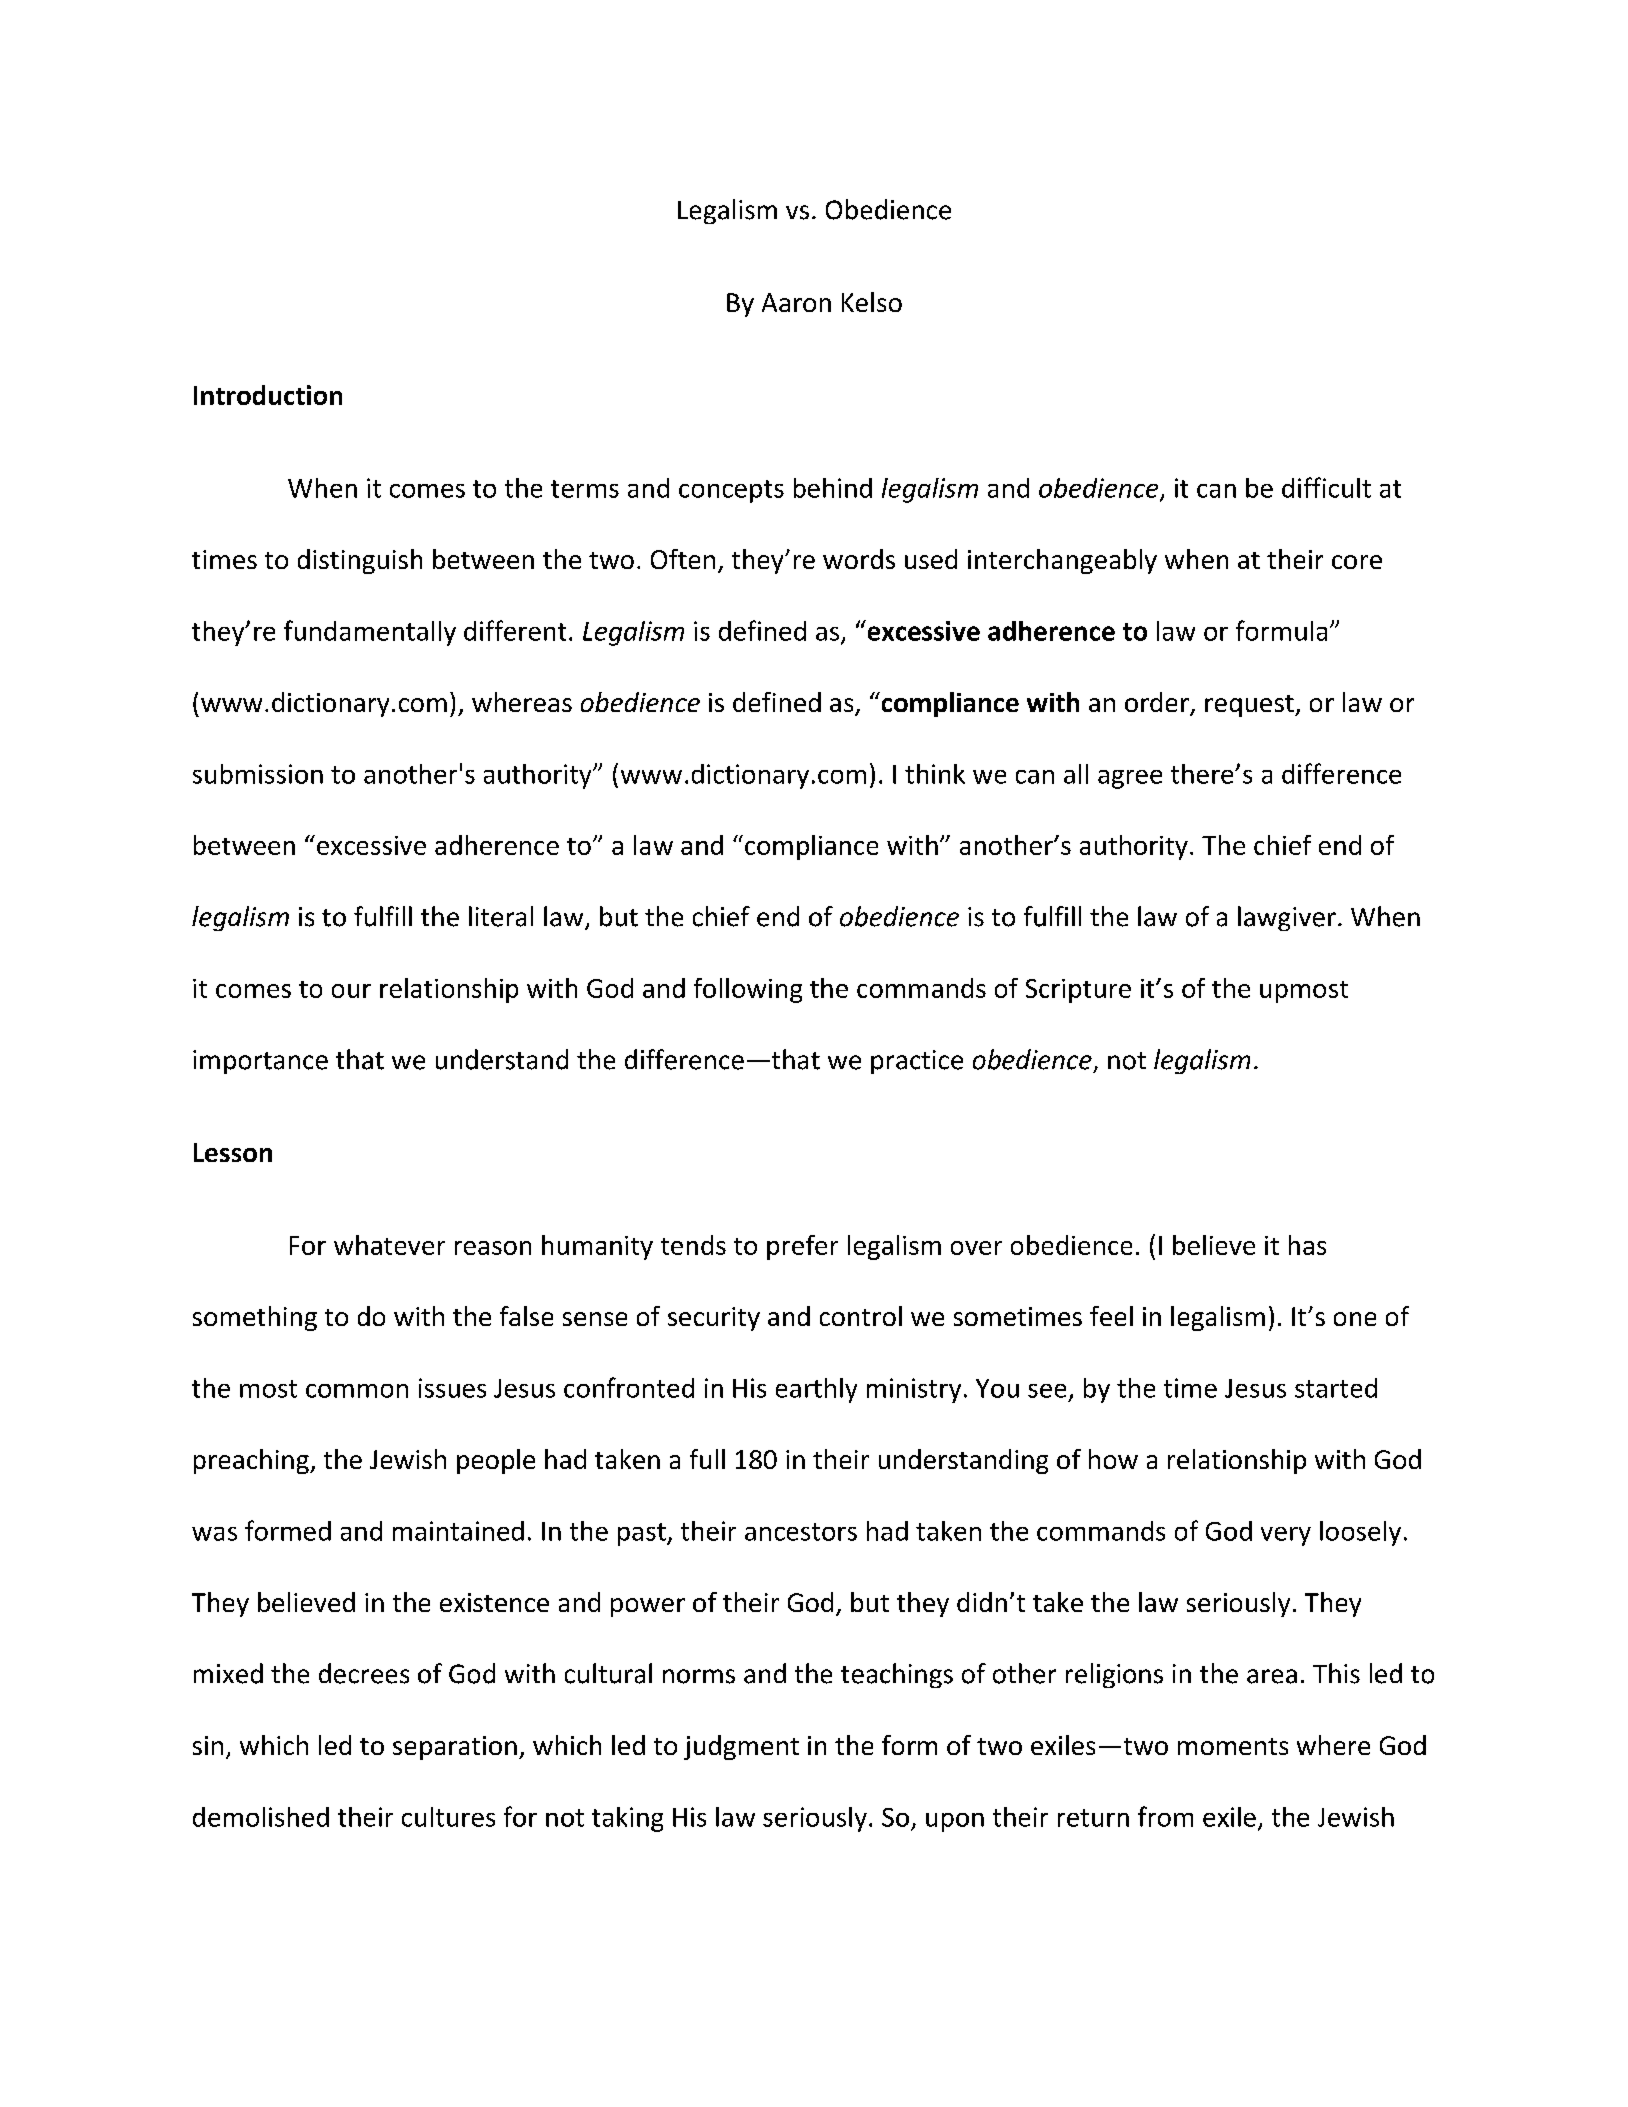 The height and width of the image is (2107, 1628). What do you see at coordinates (261, 1817) in the image?
I see `demolished` at bounding box center [261, 1817].
